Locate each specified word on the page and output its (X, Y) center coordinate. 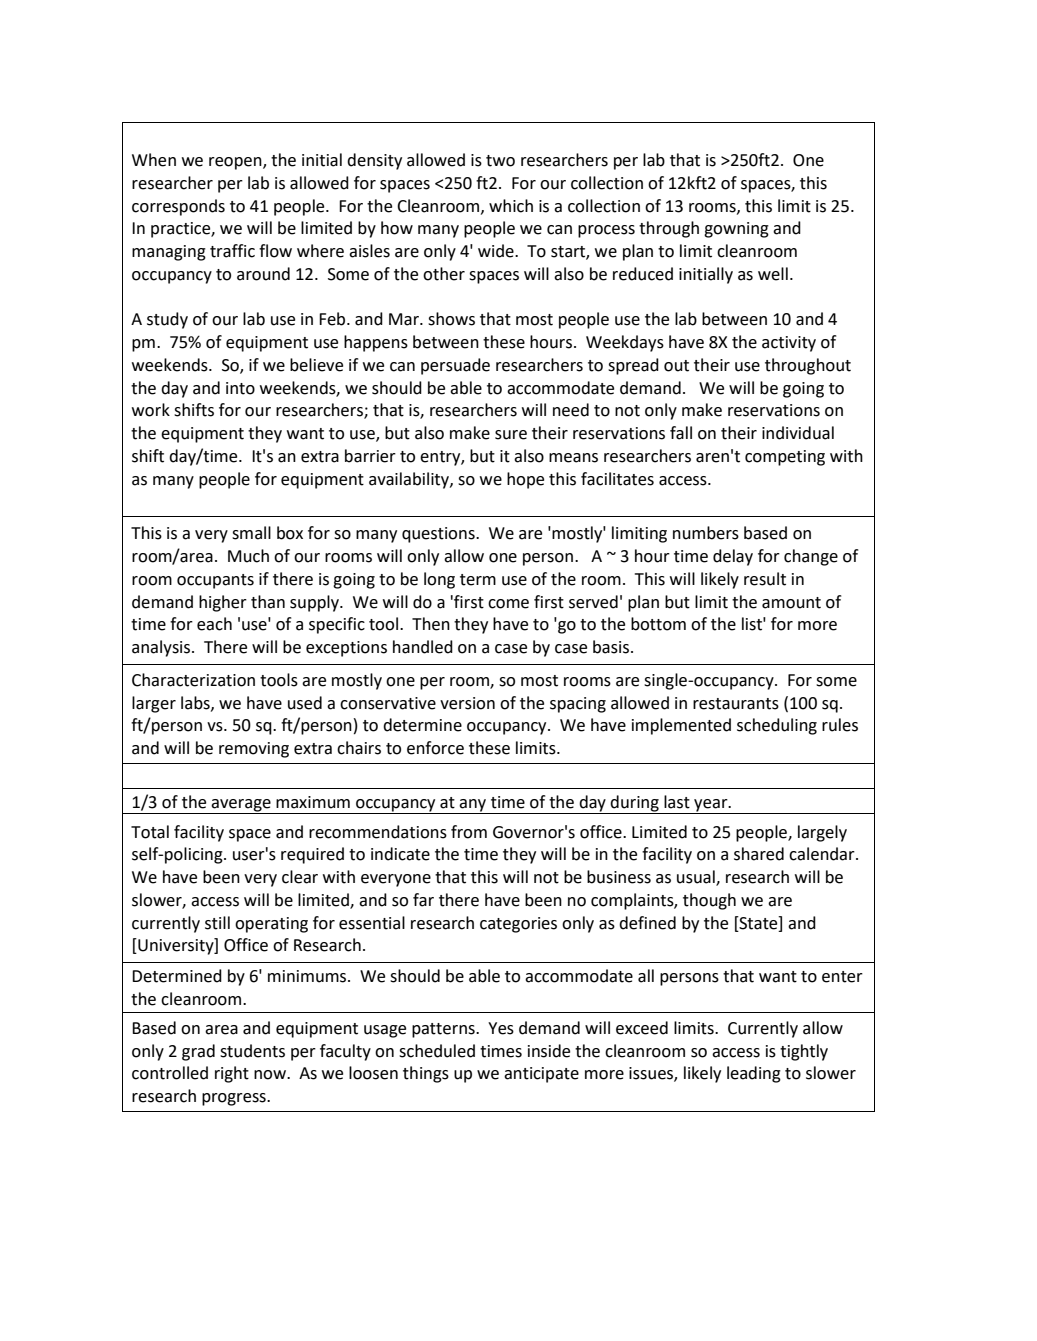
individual (798, 433)
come (508, 604)
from (469, 832)
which (511, 206)
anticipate (541, 1075)
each (214, 624)
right (232, 1074)
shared (759, 854)
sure (511, 435)
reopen (236, 163)
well (773, 274)
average (241, 805)
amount (791, 603)
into (240, 388)
